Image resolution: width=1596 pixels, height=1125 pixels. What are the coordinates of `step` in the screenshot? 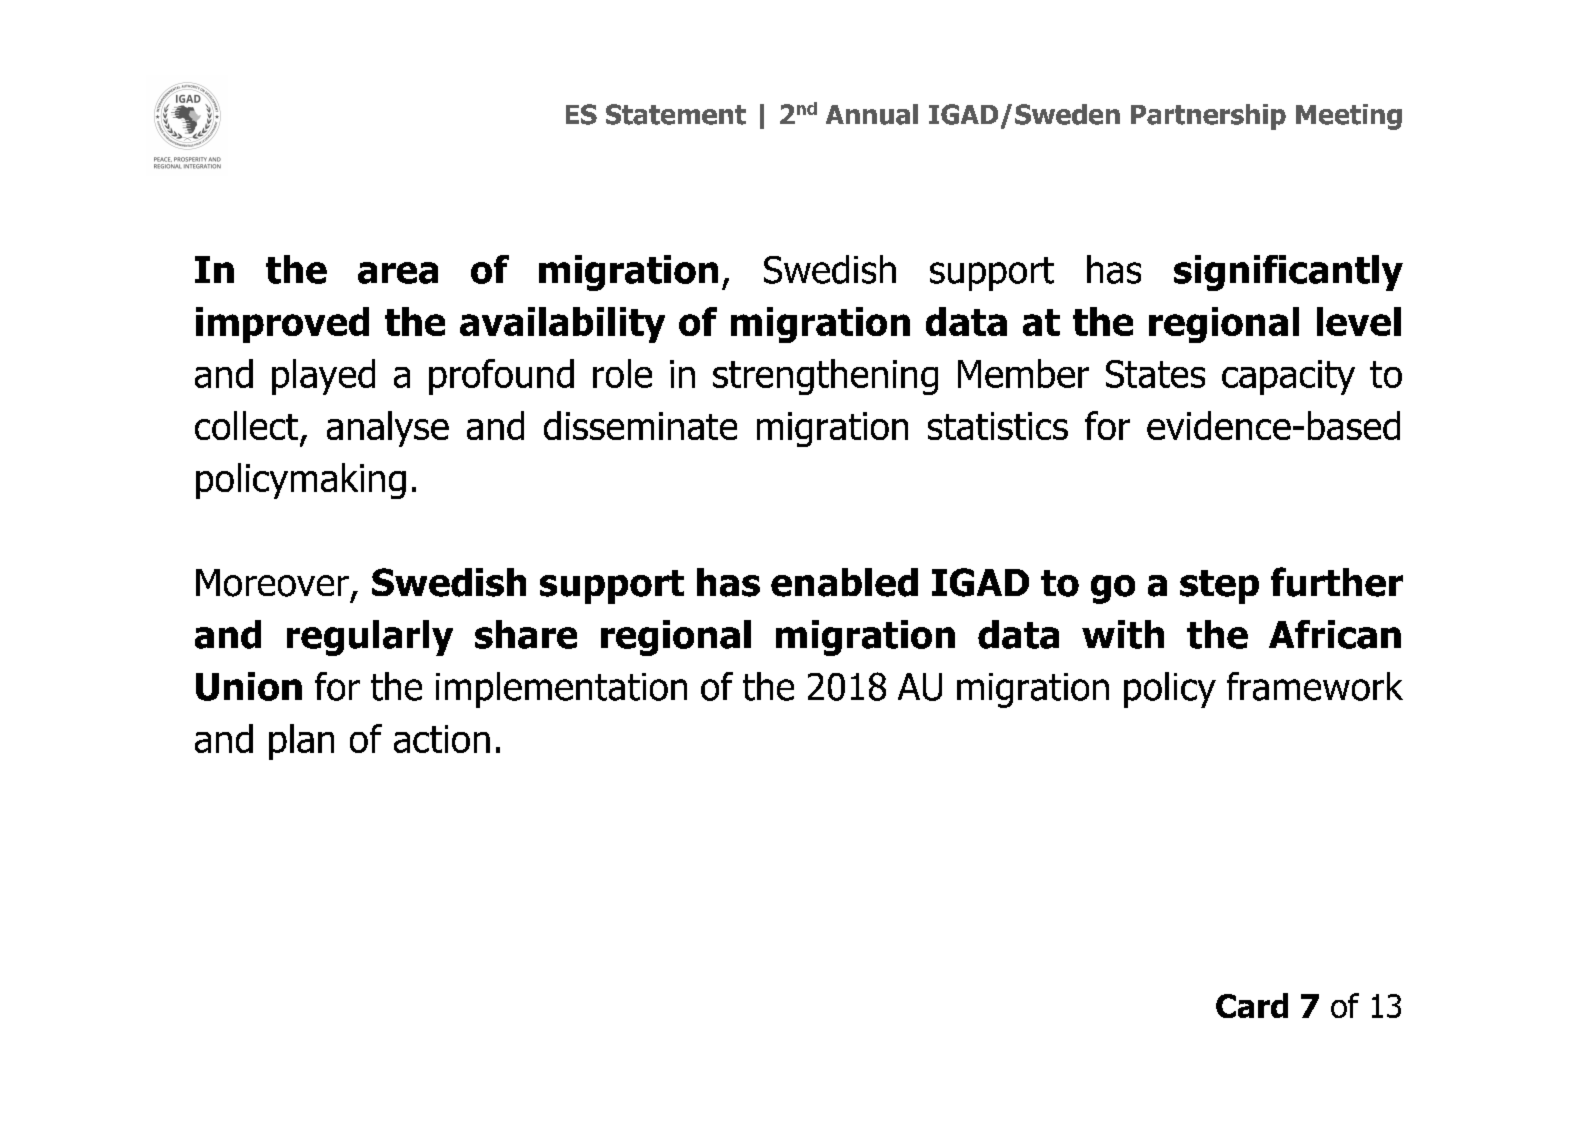 It's located at (1219, 587).
